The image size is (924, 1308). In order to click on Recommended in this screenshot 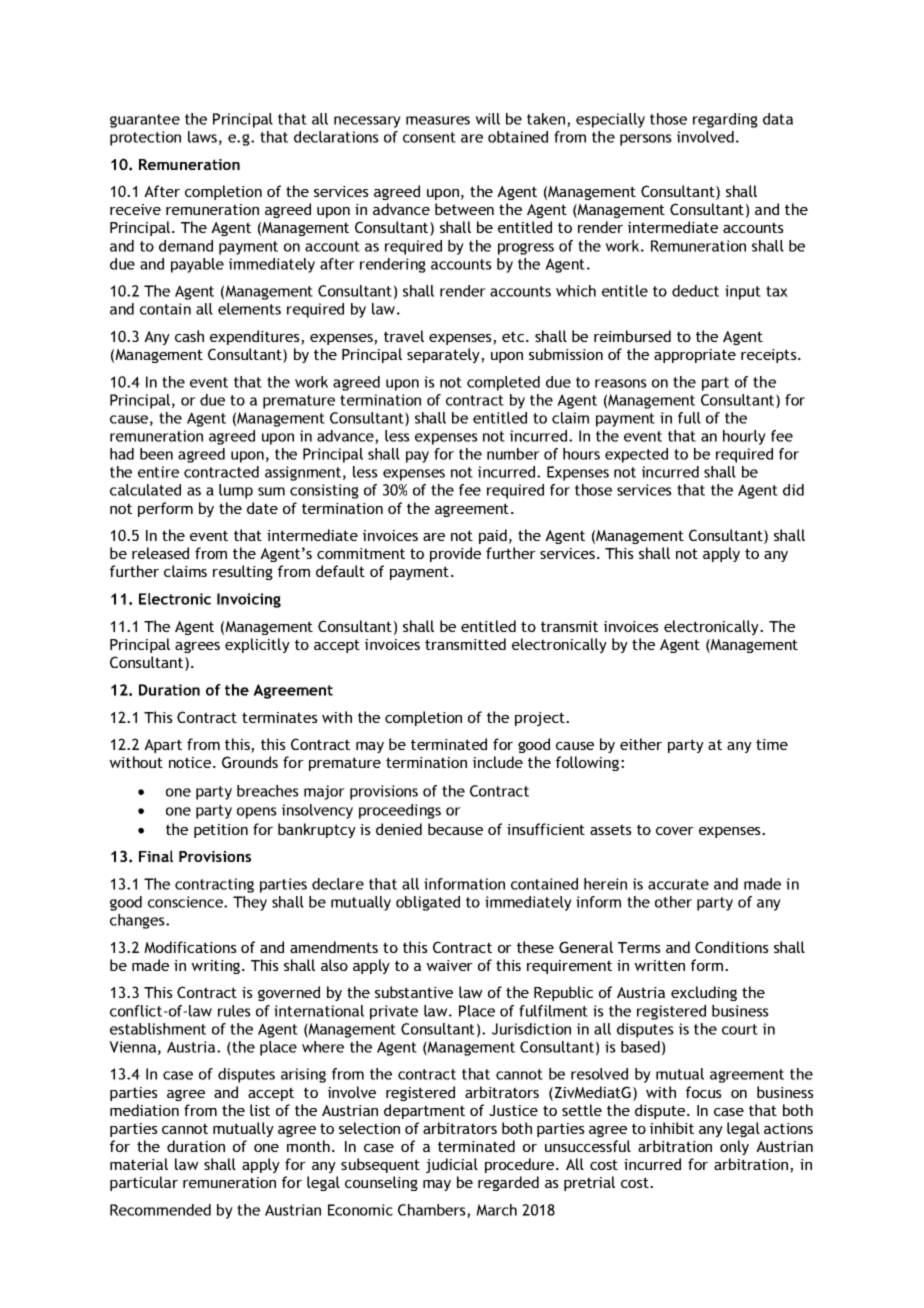, I will do `click(160, 1210)`.
